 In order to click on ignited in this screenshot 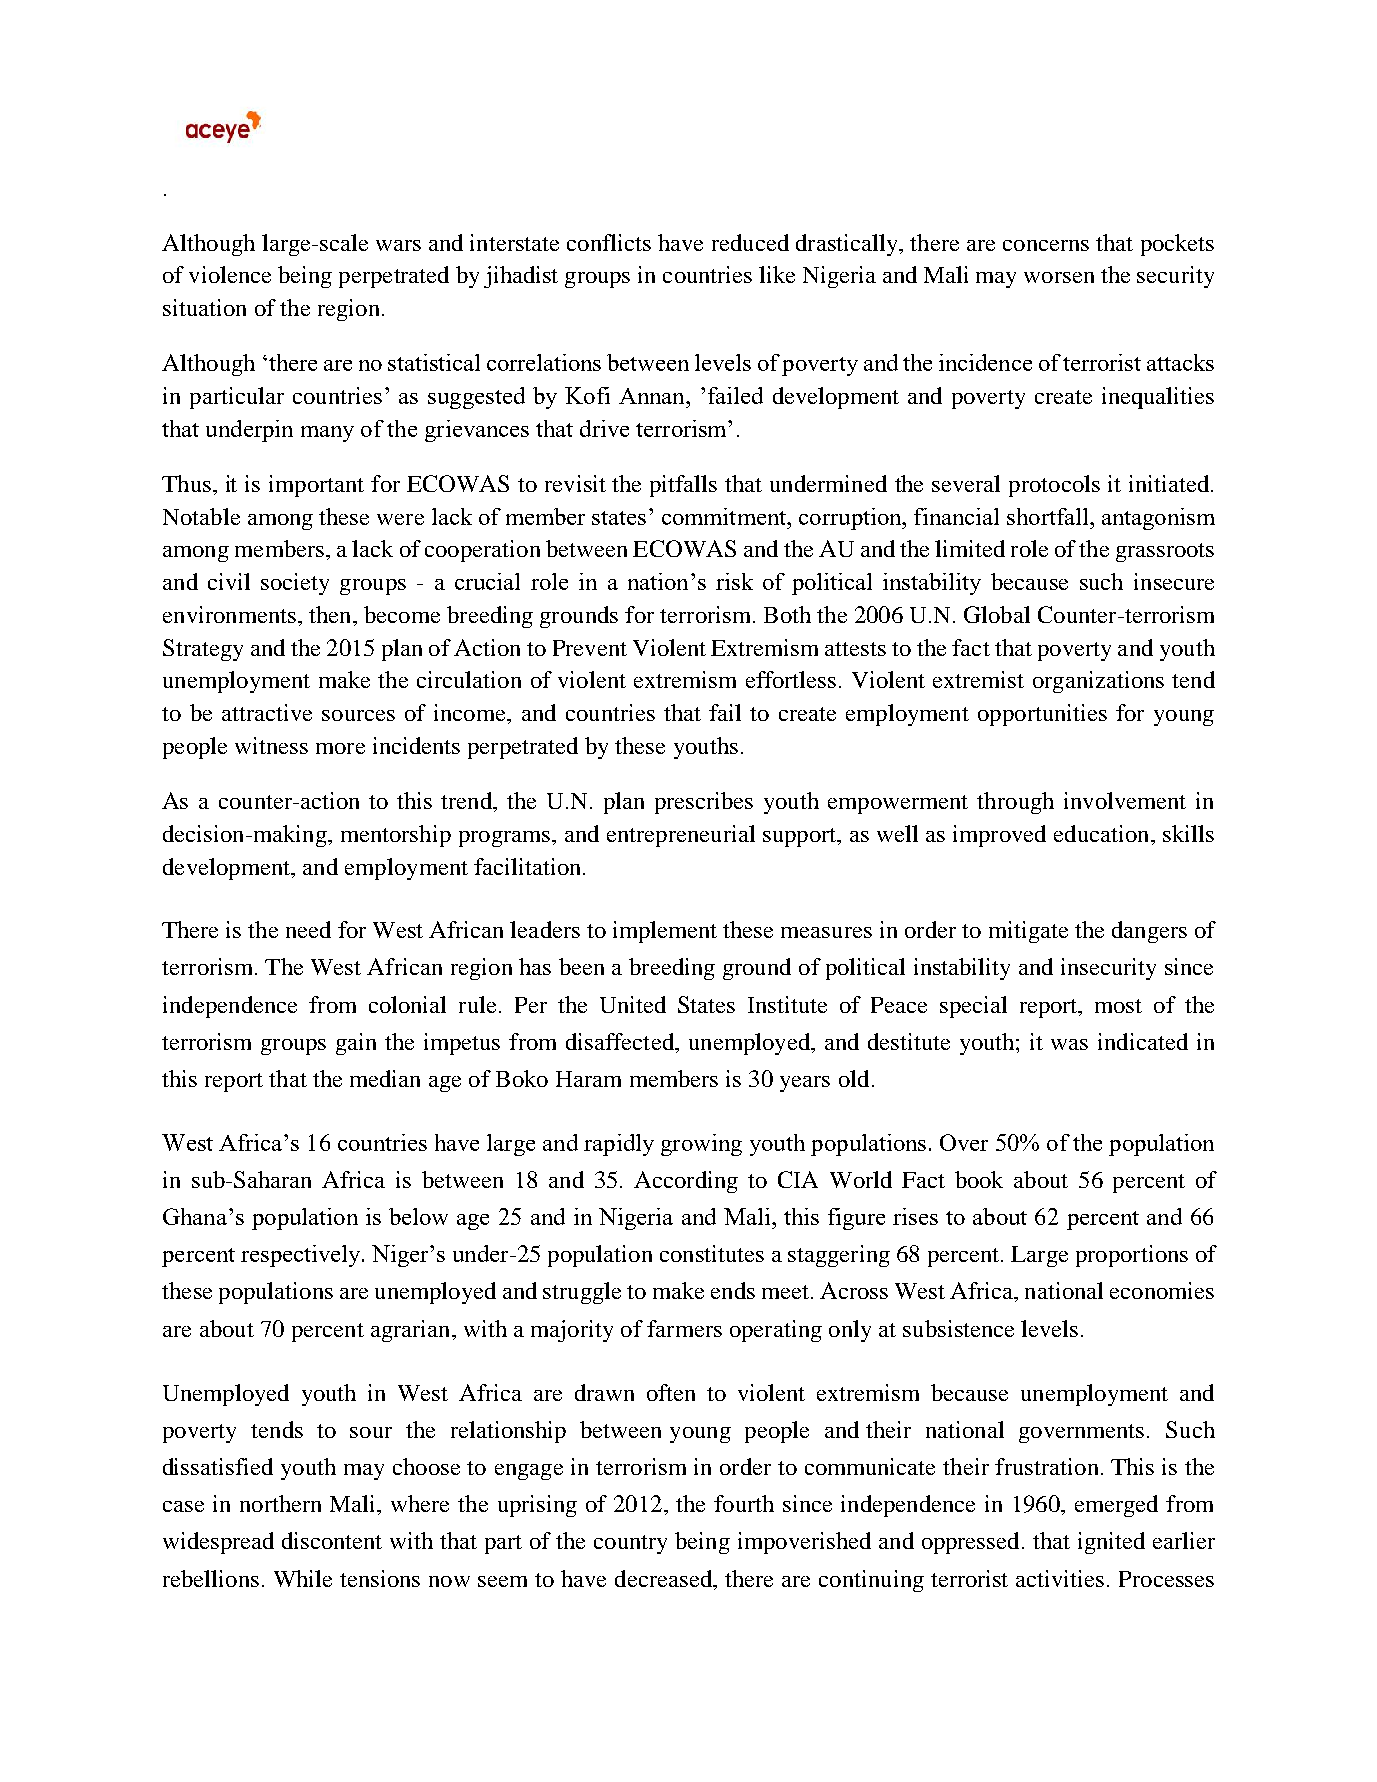, I will do `click(1111, 1543)`.
